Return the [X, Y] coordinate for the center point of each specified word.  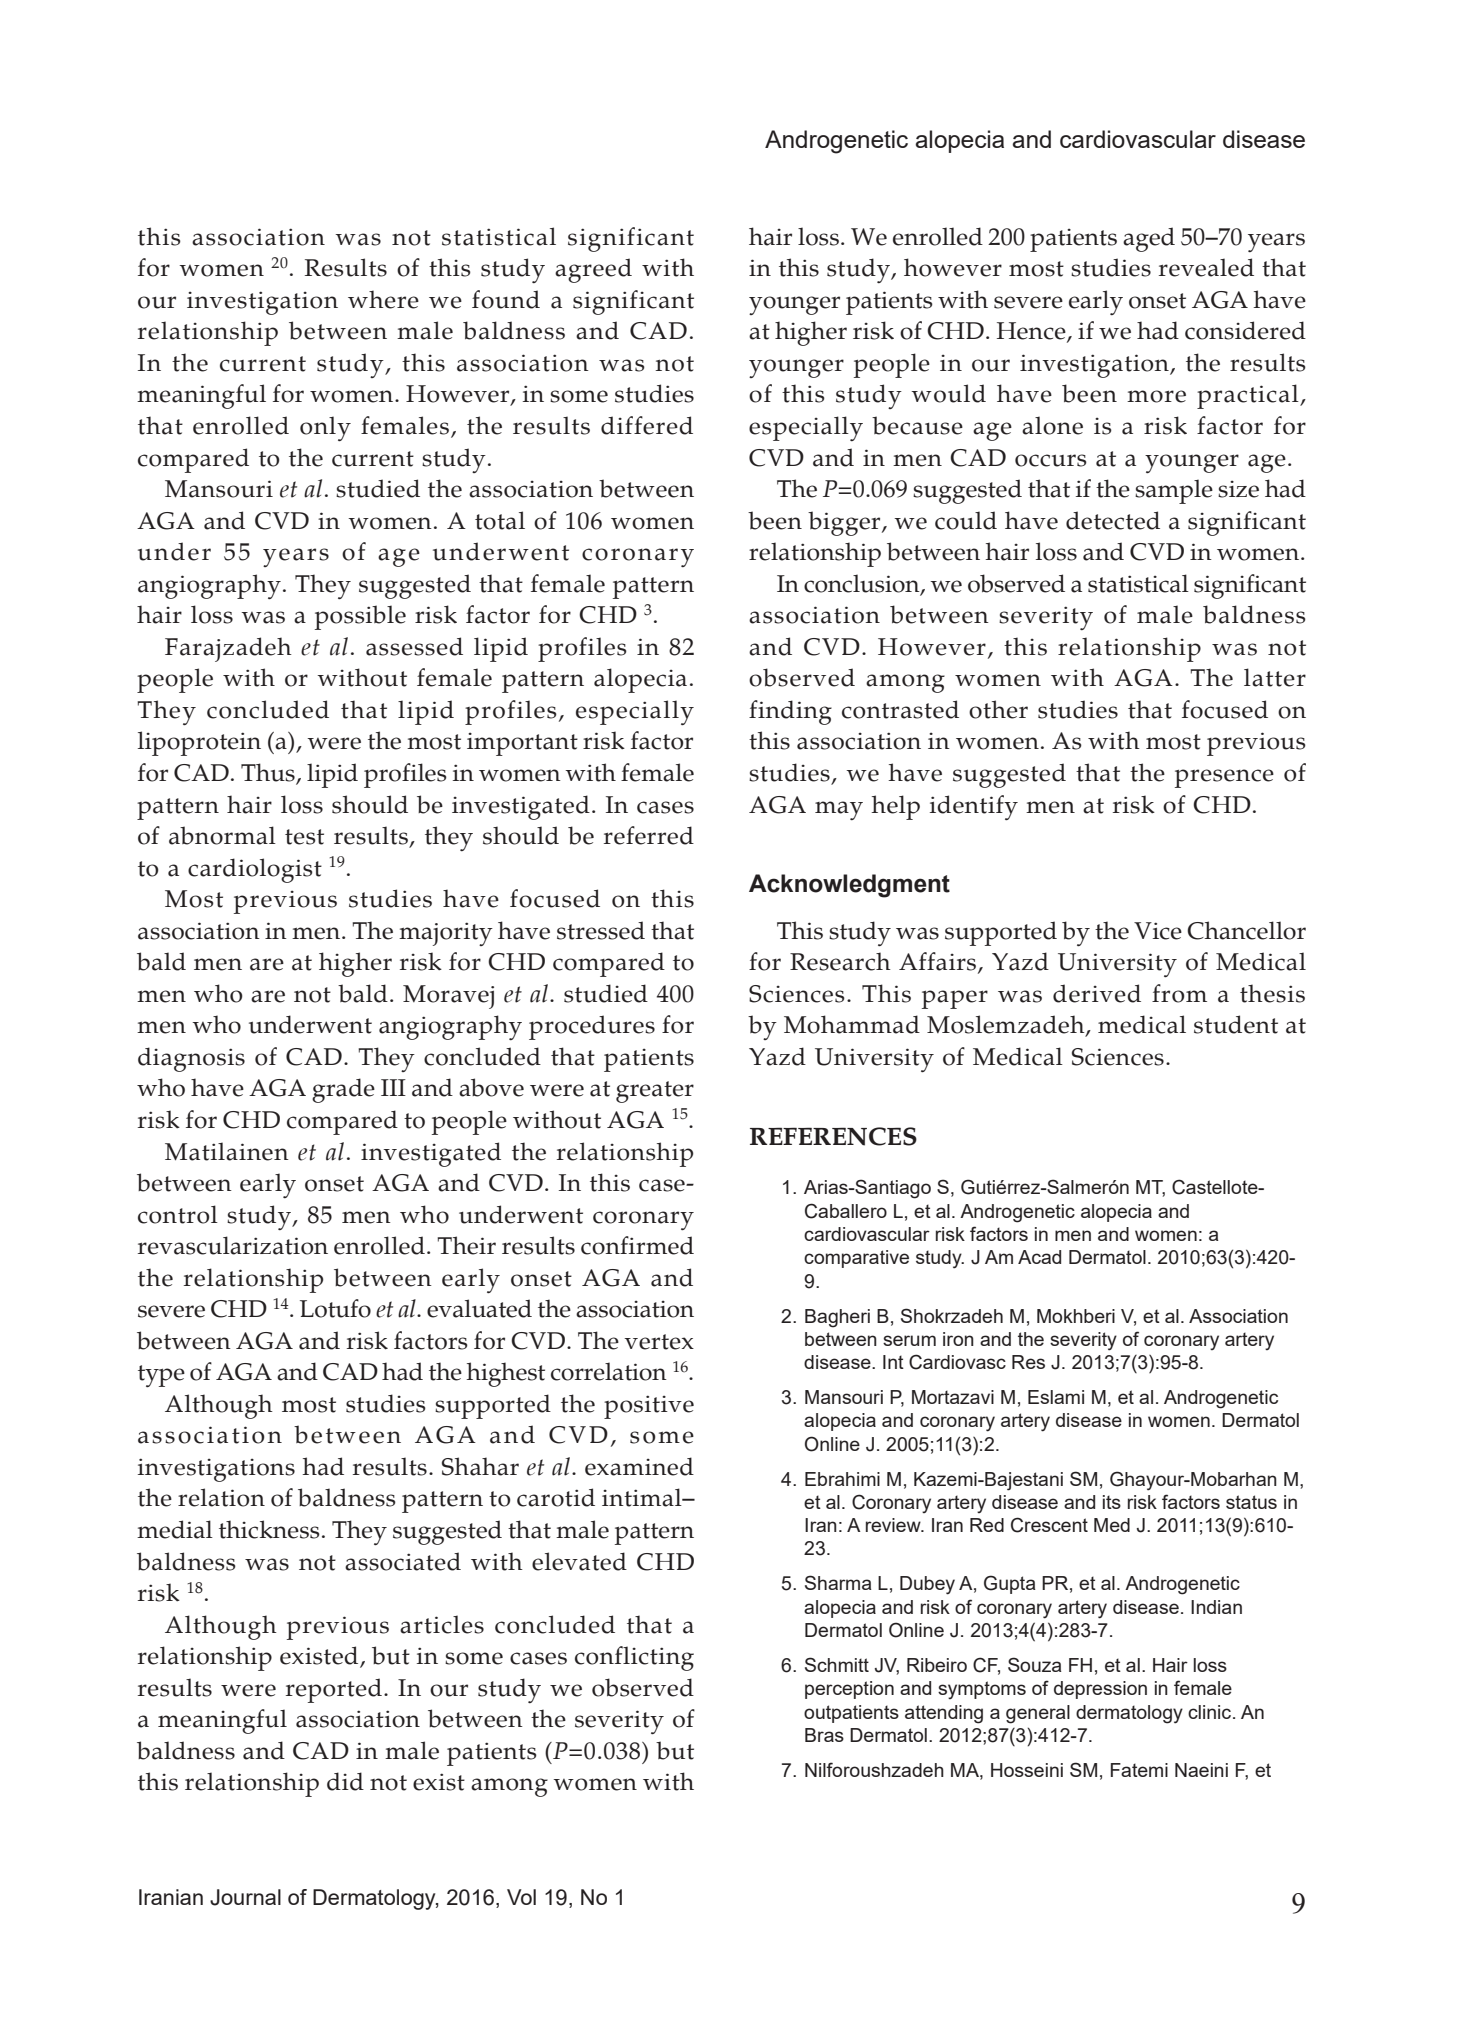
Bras [824, 1735]
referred [649, 835]
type [161, 1376]
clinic [1211, 1712]
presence [1224, 778]
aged [1149, 239]
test [304, 837]
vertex [659, 1342]
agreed [593, 270]
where [383, 299]
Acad [1039, 1257]
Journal [245, 1897]
